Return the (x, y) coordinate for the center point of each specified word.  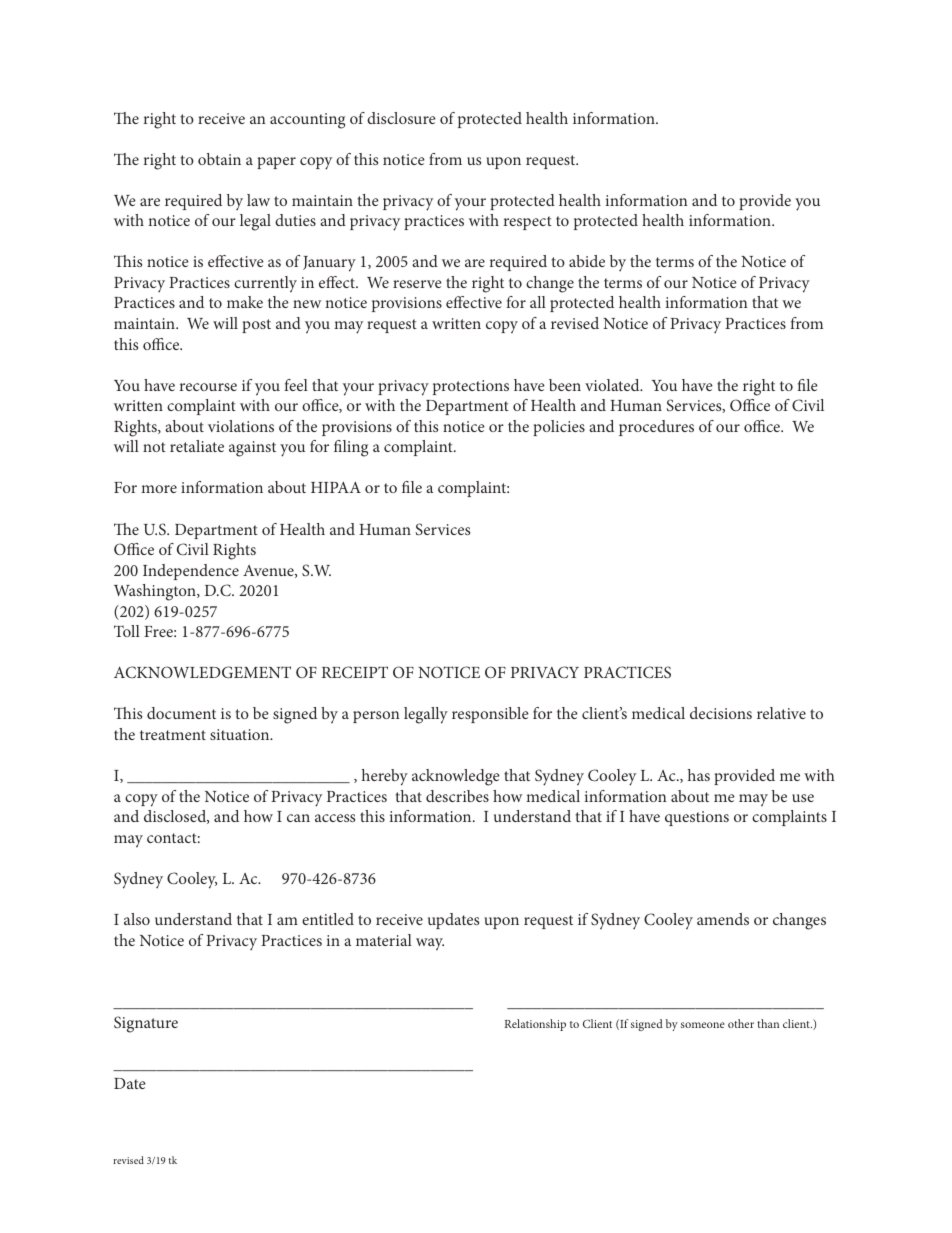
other (741, 1023)
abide (587, 261)
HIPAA (336, 487)
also (137, 919)
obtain (219, 159)
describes (457, 796)
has (699, 775)
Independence (191, 572)
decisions (721, 713)
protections (471, 387)
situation (241, 734)
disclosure (401, 118)
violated (613, 385)
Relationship (535, 1025)
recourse (208, 387)
